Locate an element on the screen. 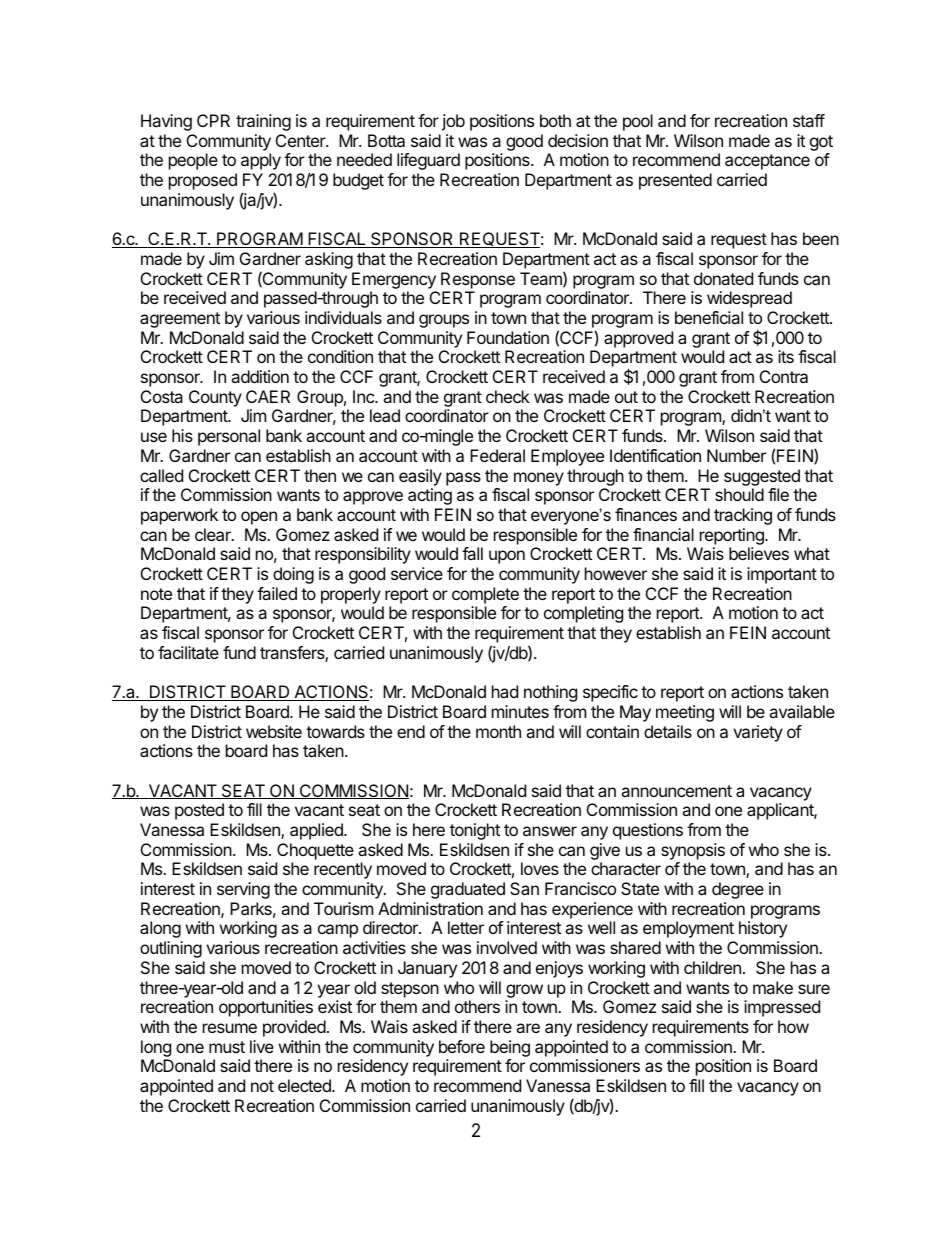 The image size is (952, 1233). failed is located at coordinates (277, 593).
